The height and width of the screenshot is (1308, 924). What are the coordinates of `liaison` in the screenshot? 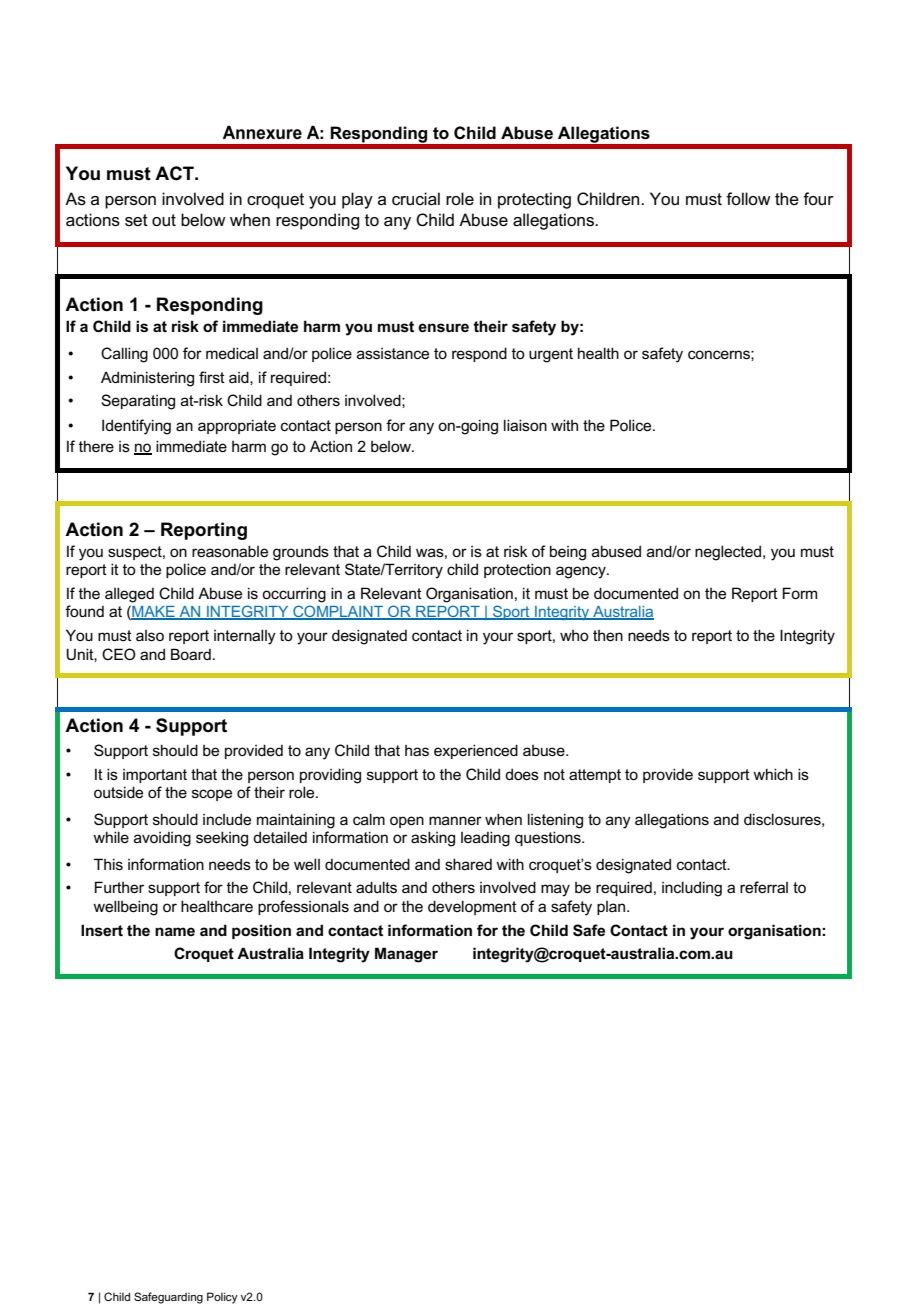 It's located at (525, 425).
